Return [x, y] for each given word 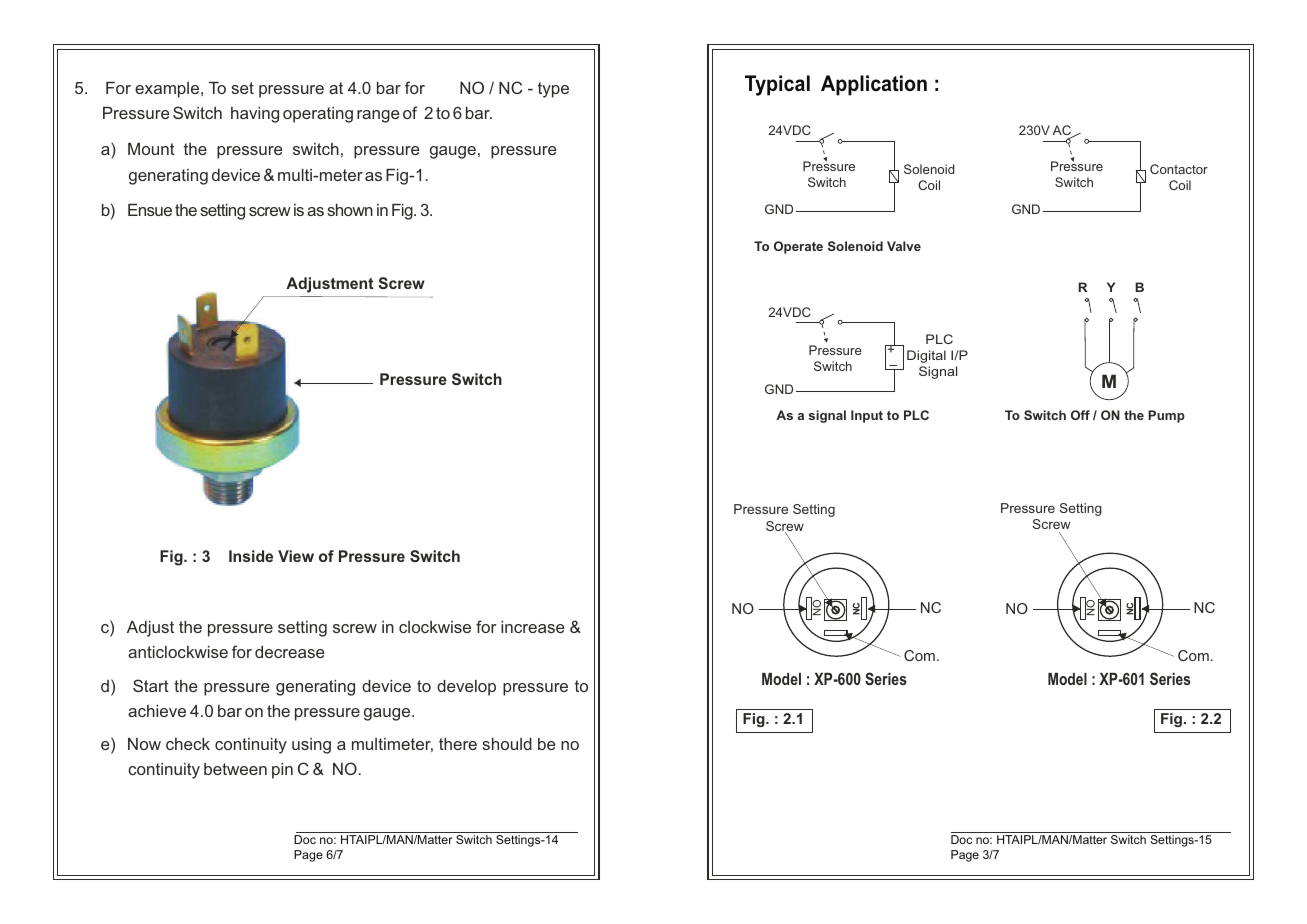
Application [874, 85]
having [255, 115]
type [553, 90]
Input [867, 416]
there [458, 744]
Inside [251, 556]
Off [1080, 415]
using [311, 746]
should [507, 744]
